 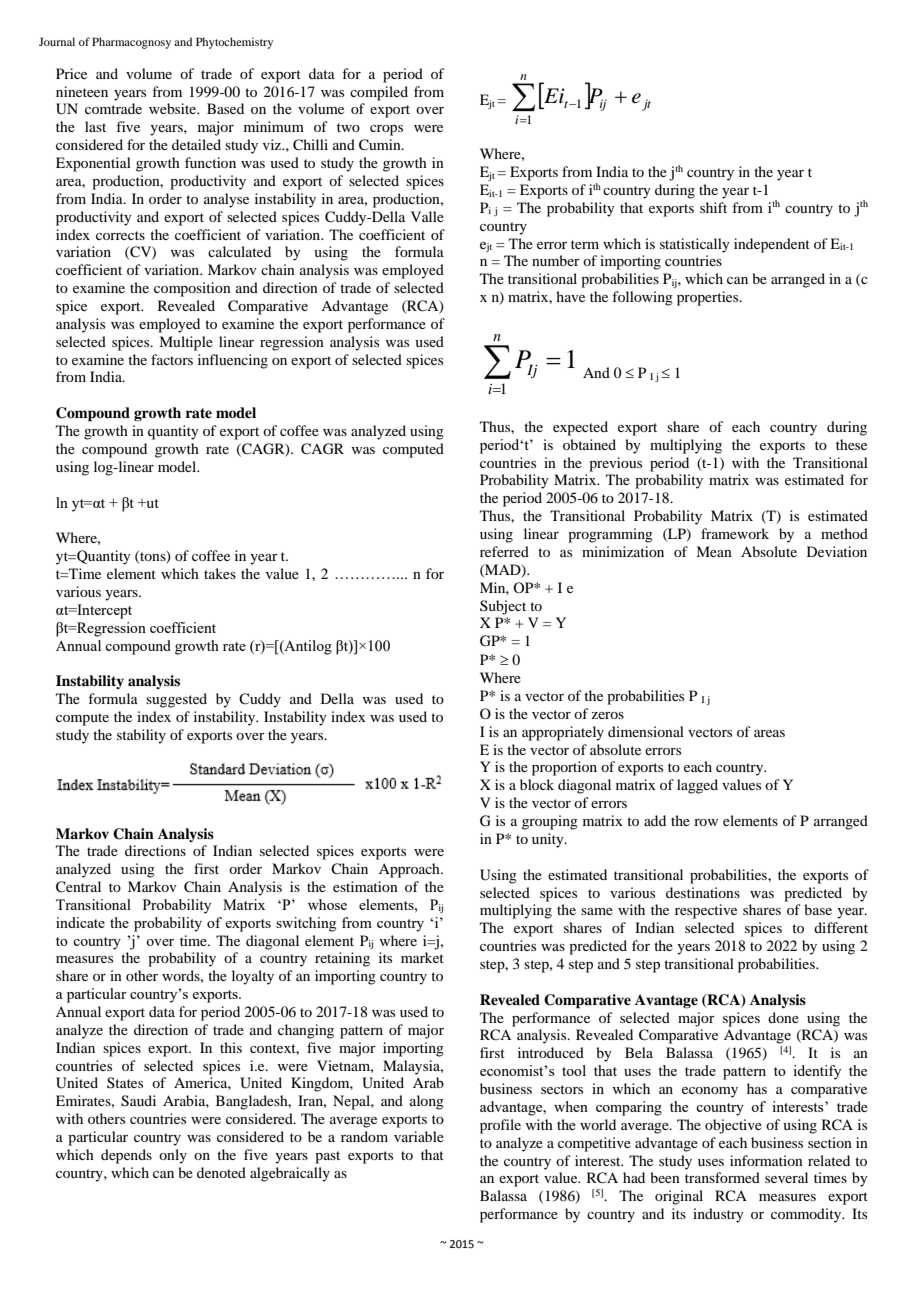 What do you see at coordinates (851, 444) in the screenshot?
I see `these` at bounding box center [851, 444].
